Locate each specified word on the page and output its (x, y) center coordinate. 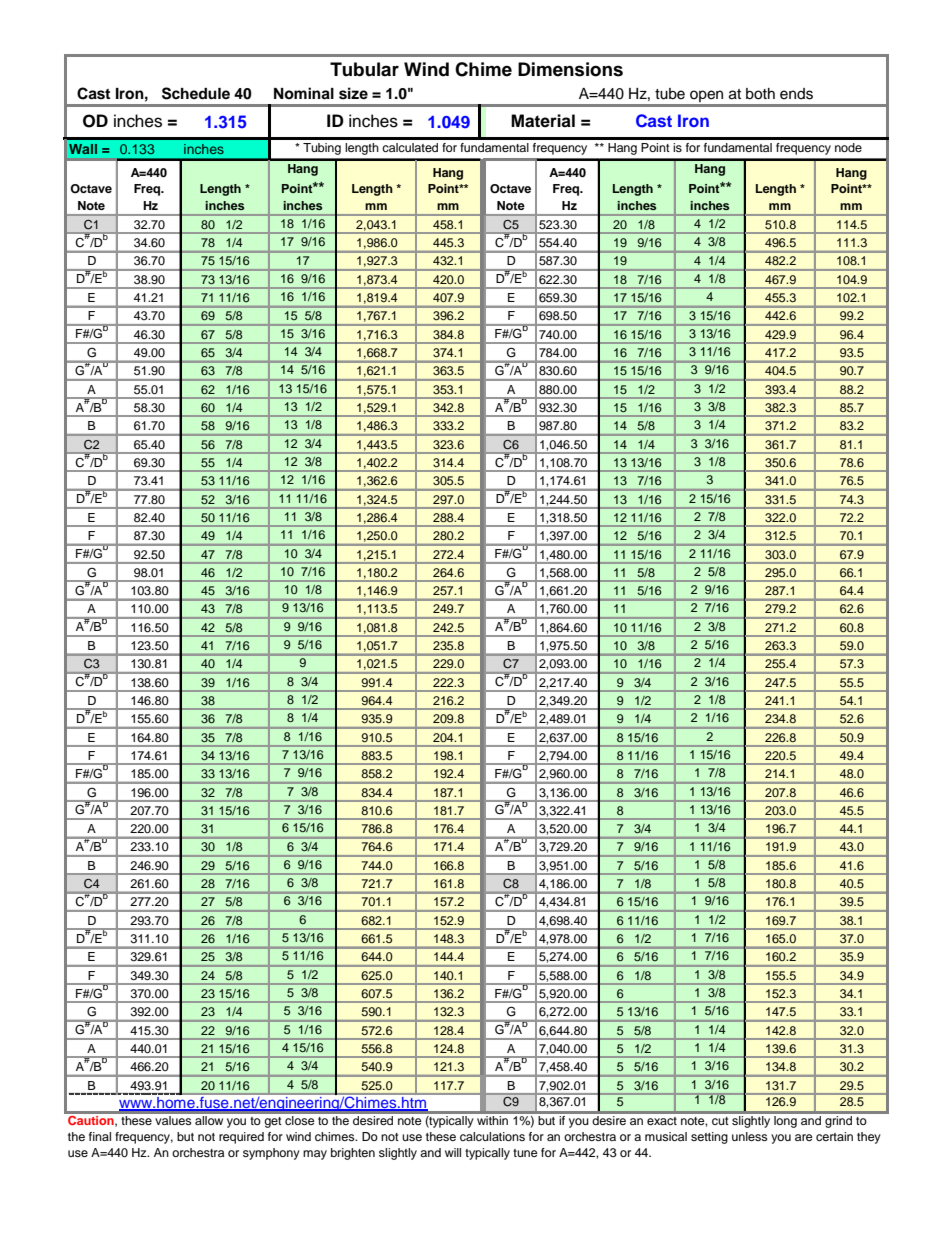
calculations (492, 1136)
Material (543, 121)
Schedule (196, 93)
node (848, 147)
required (241, 1138)
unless (750, 1136)
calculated (410, 147)
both (760, 94)
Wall (83, 149)
